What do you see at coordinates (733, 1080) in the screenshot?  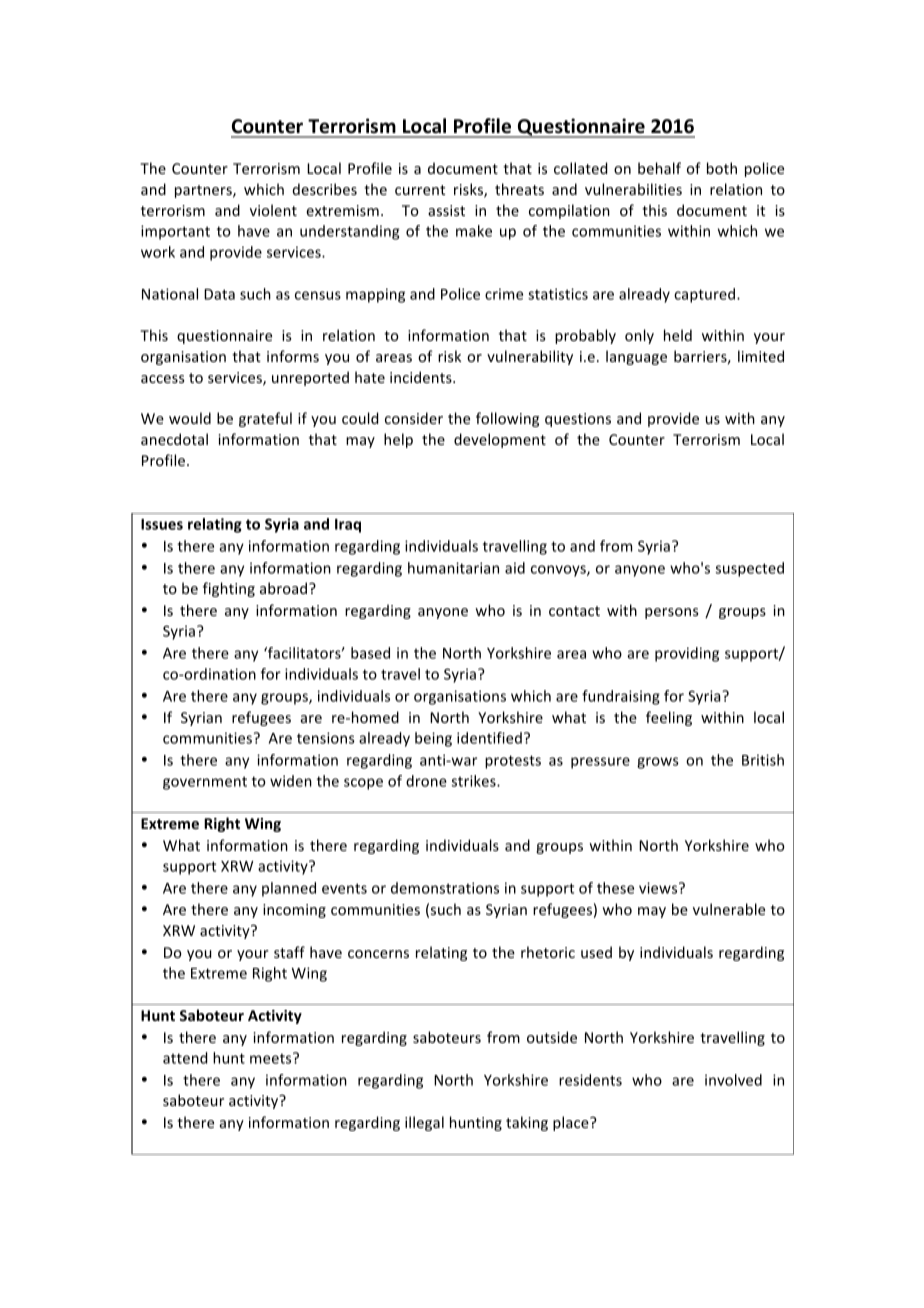 I see `involved` at bounding box center [733, 1080].
